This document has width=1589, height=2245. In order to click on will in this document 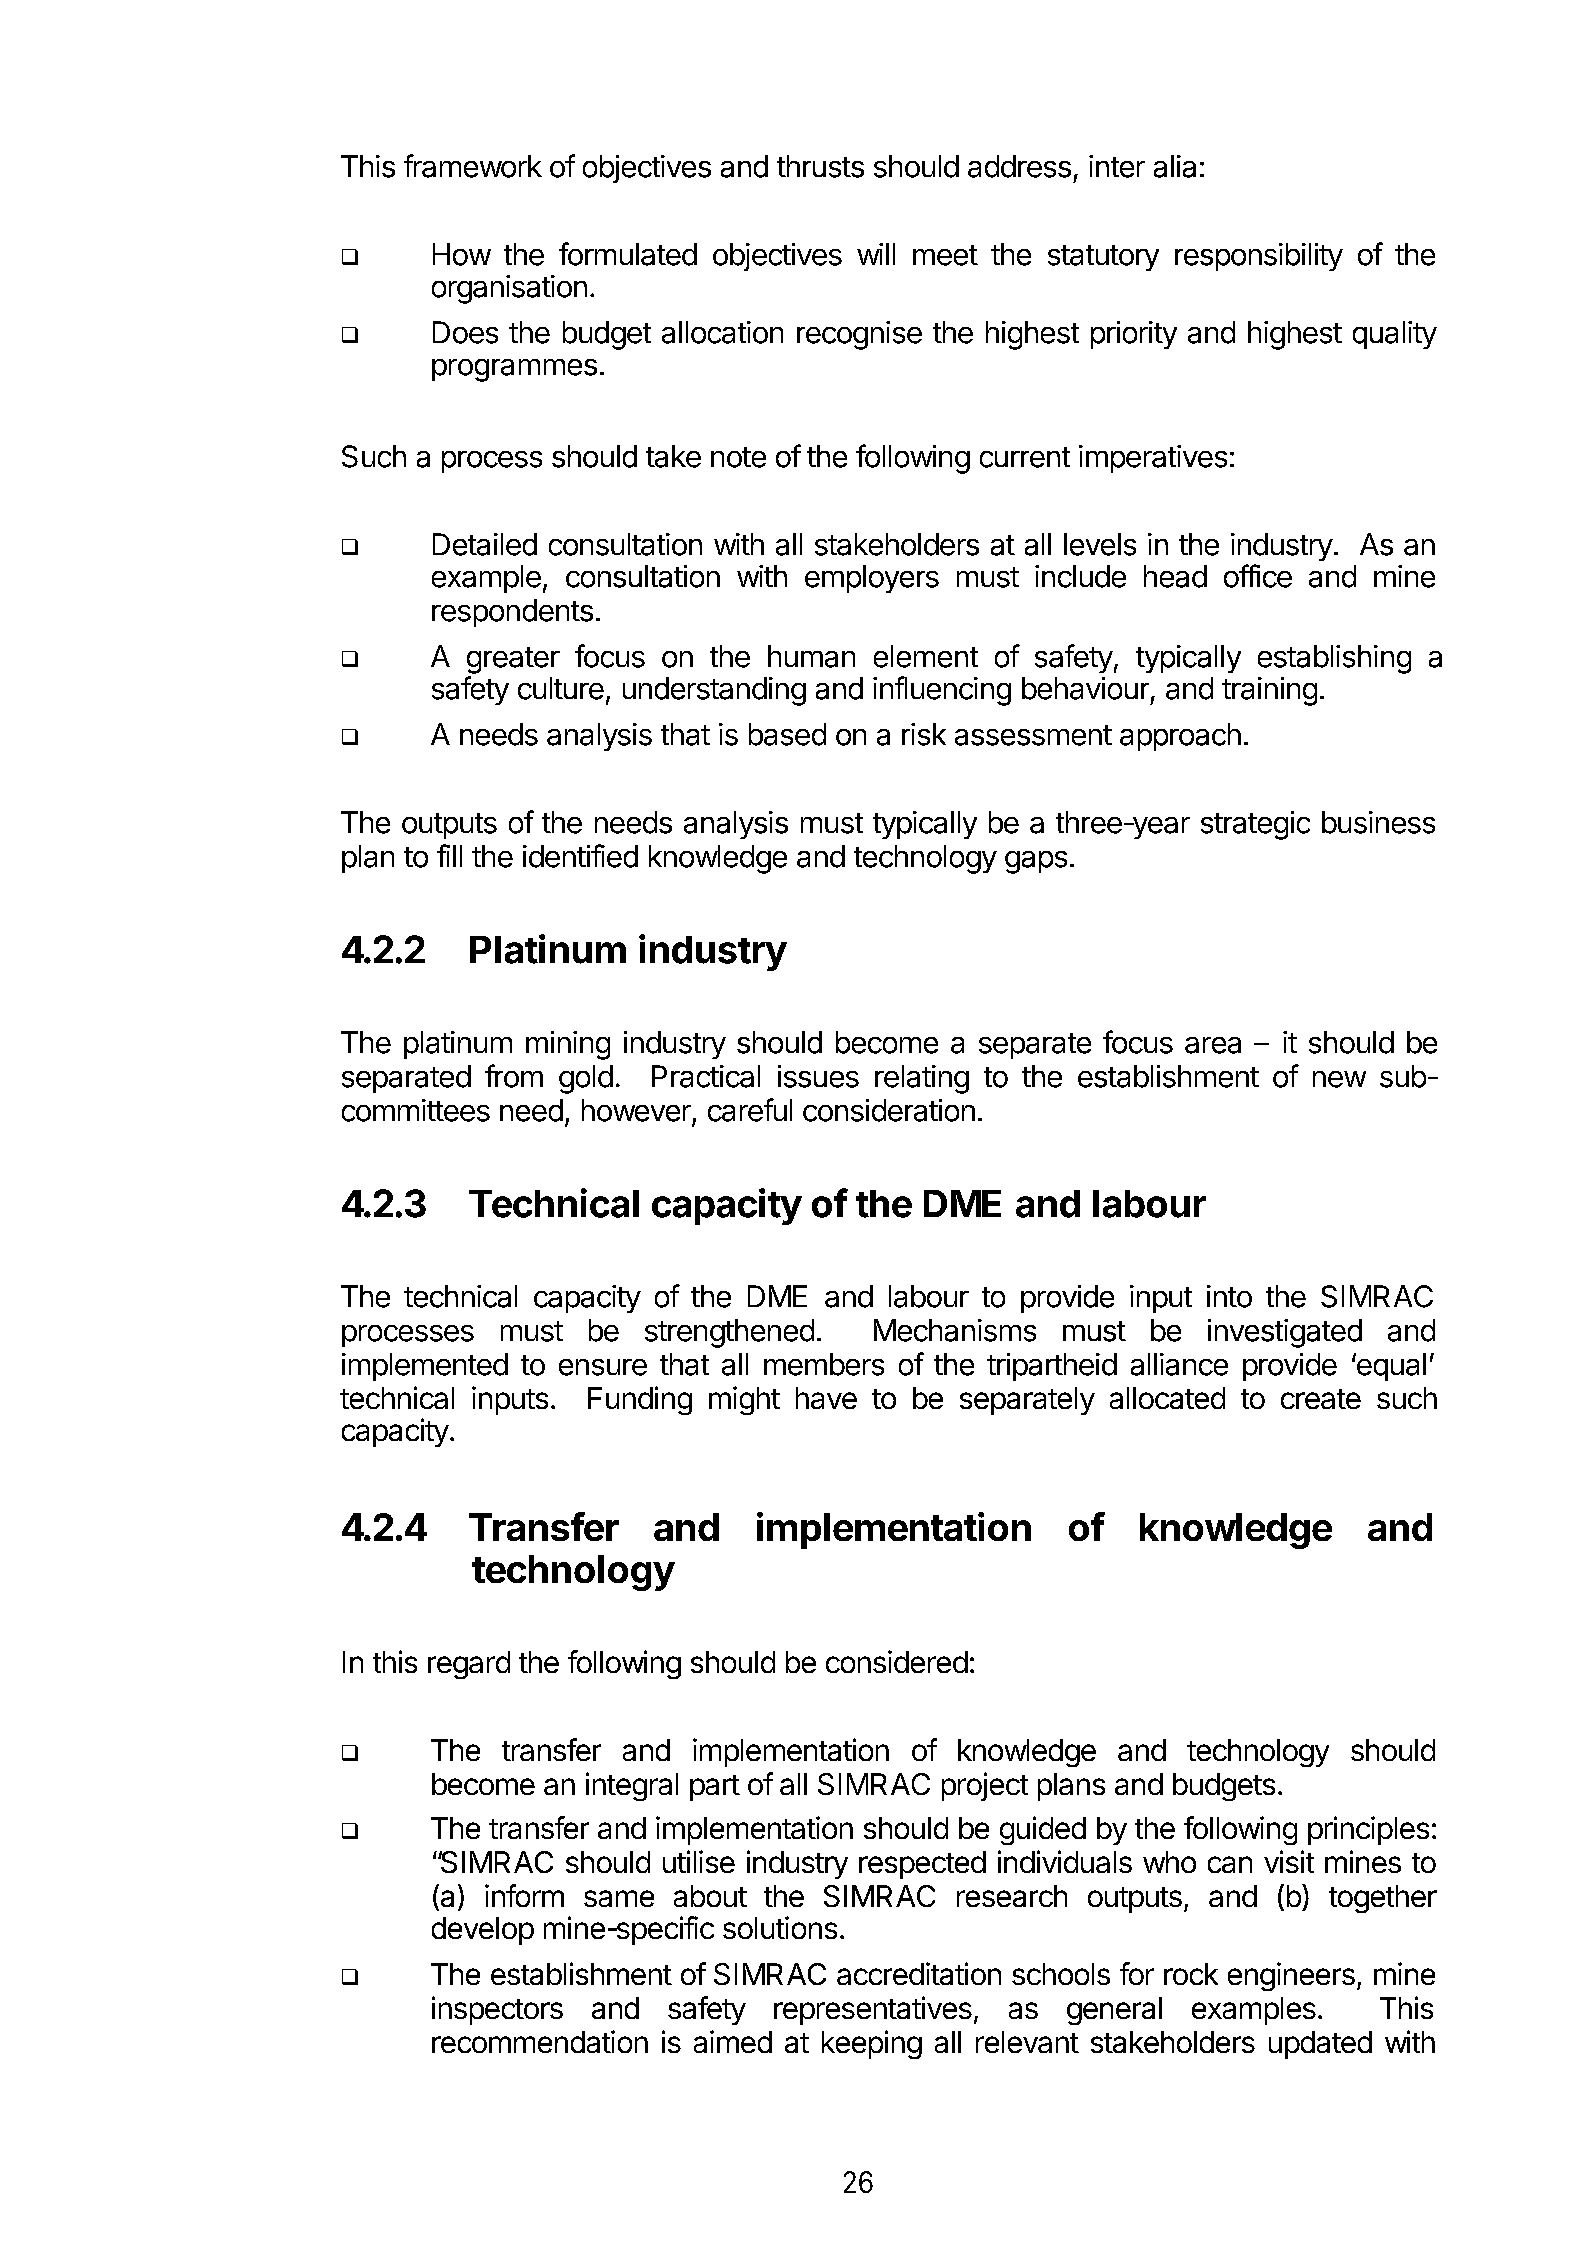, I will do `click(876, 254)`.
